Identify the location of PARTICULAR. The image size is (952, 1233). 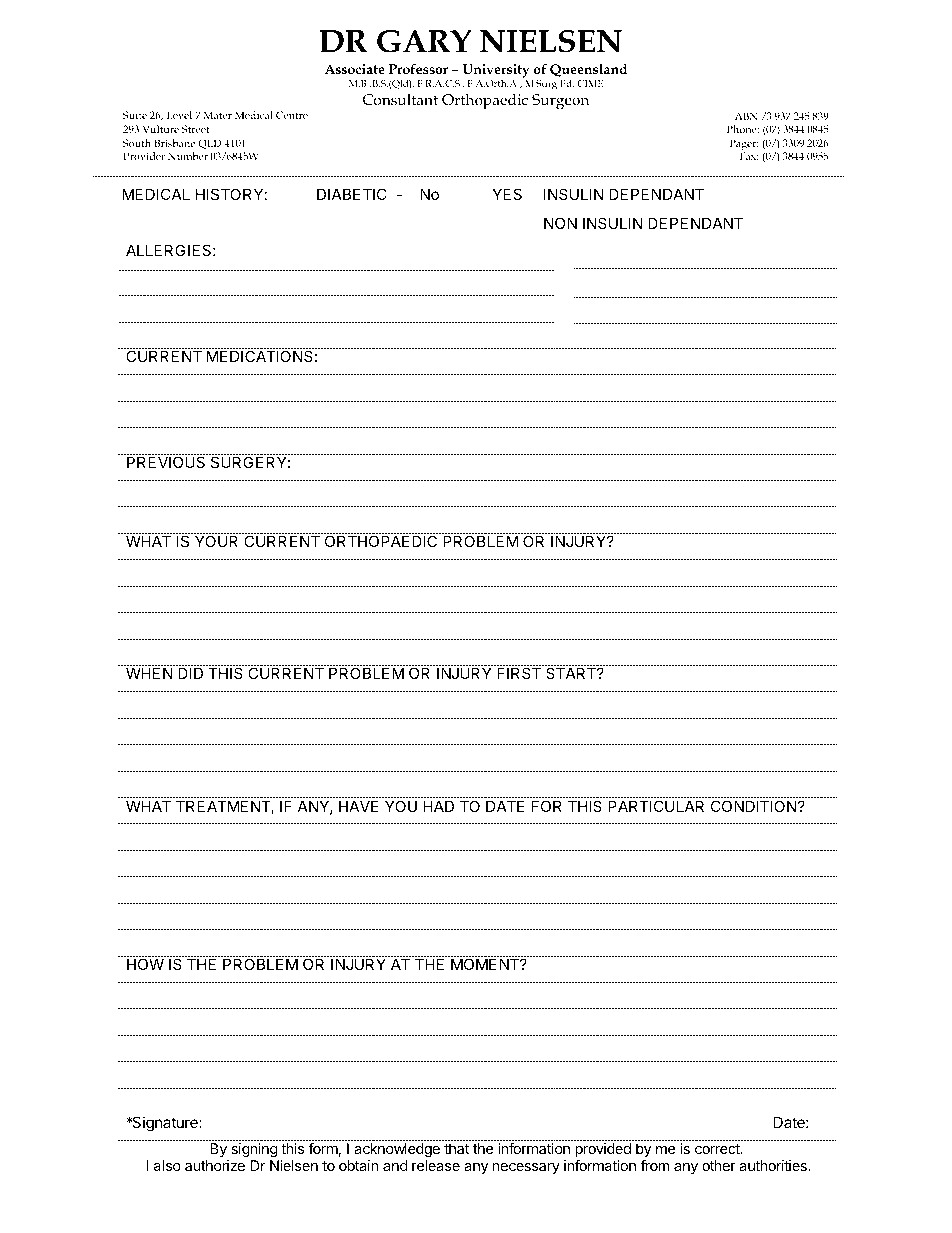
(656, 806).
